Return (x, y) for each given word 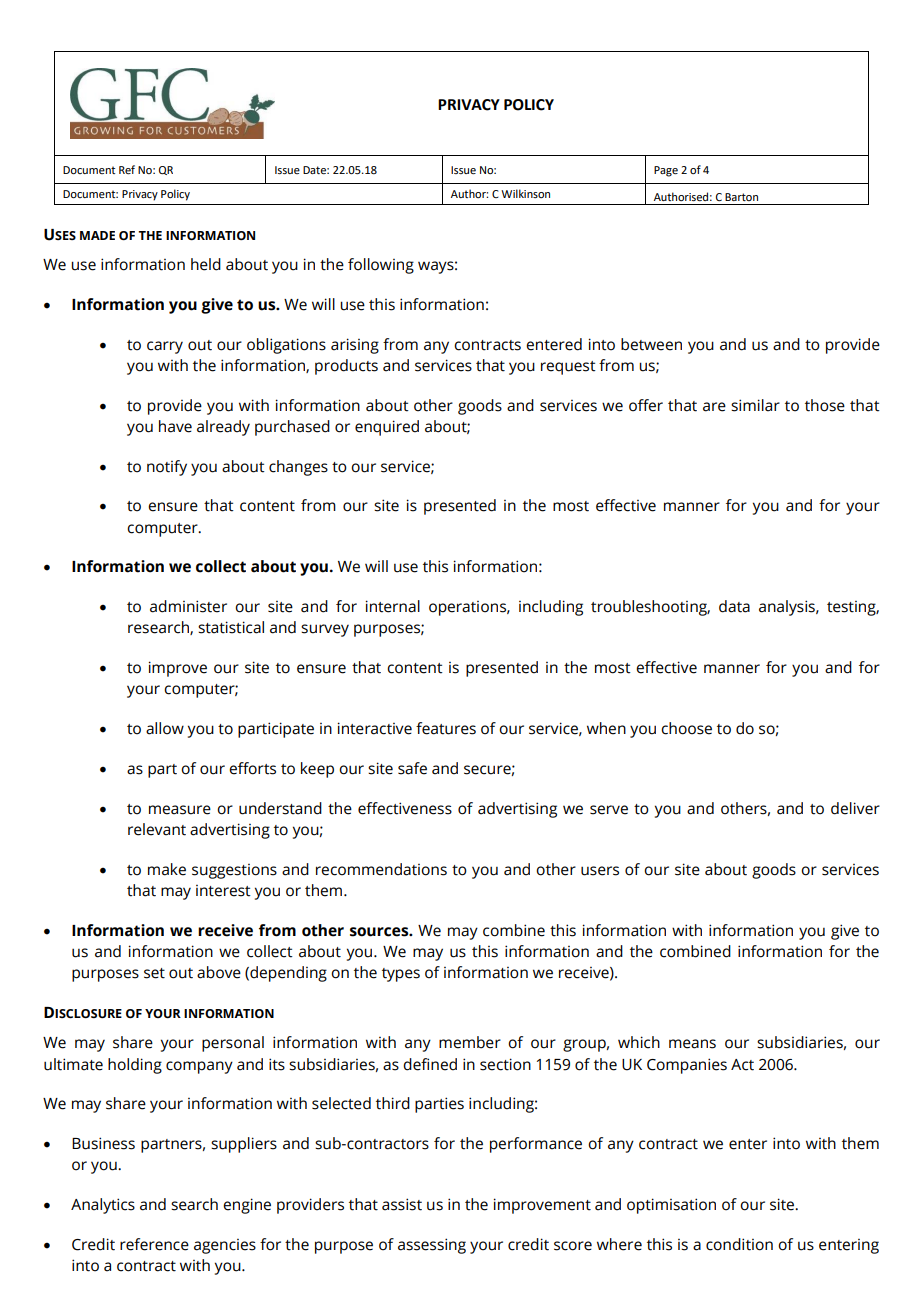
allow (165, 728)
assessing (432, 1246)
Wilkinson (525, 193)
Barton (741, 197)
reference (154, 1244)
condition (739, 1244)
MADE (97, 235)
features (446, 728)
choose (686, 728)
